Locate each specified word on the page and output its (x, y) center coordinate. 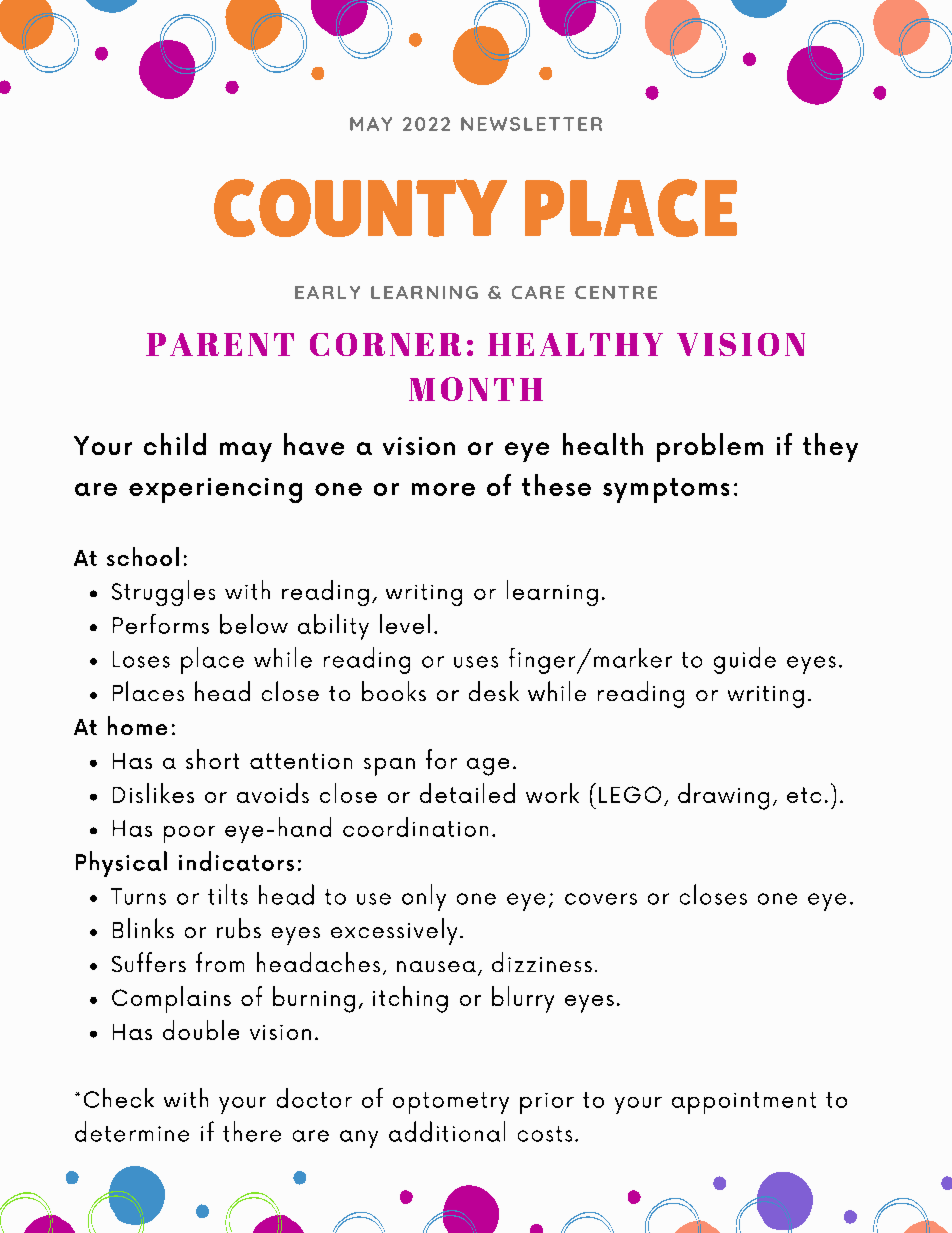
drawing (723, 796)
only (424, 897)
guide (745, 660)
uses (476, 662)
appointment (744, 1103)
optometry (451, 1103)
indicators (236, 861)
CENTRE (616, 292)
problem (710, 447)
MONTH (476, 389)
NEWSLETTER (531, 124)
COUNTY (360, 208)
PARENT (220, 344)
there (252, 1131)
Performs (161, 624)
